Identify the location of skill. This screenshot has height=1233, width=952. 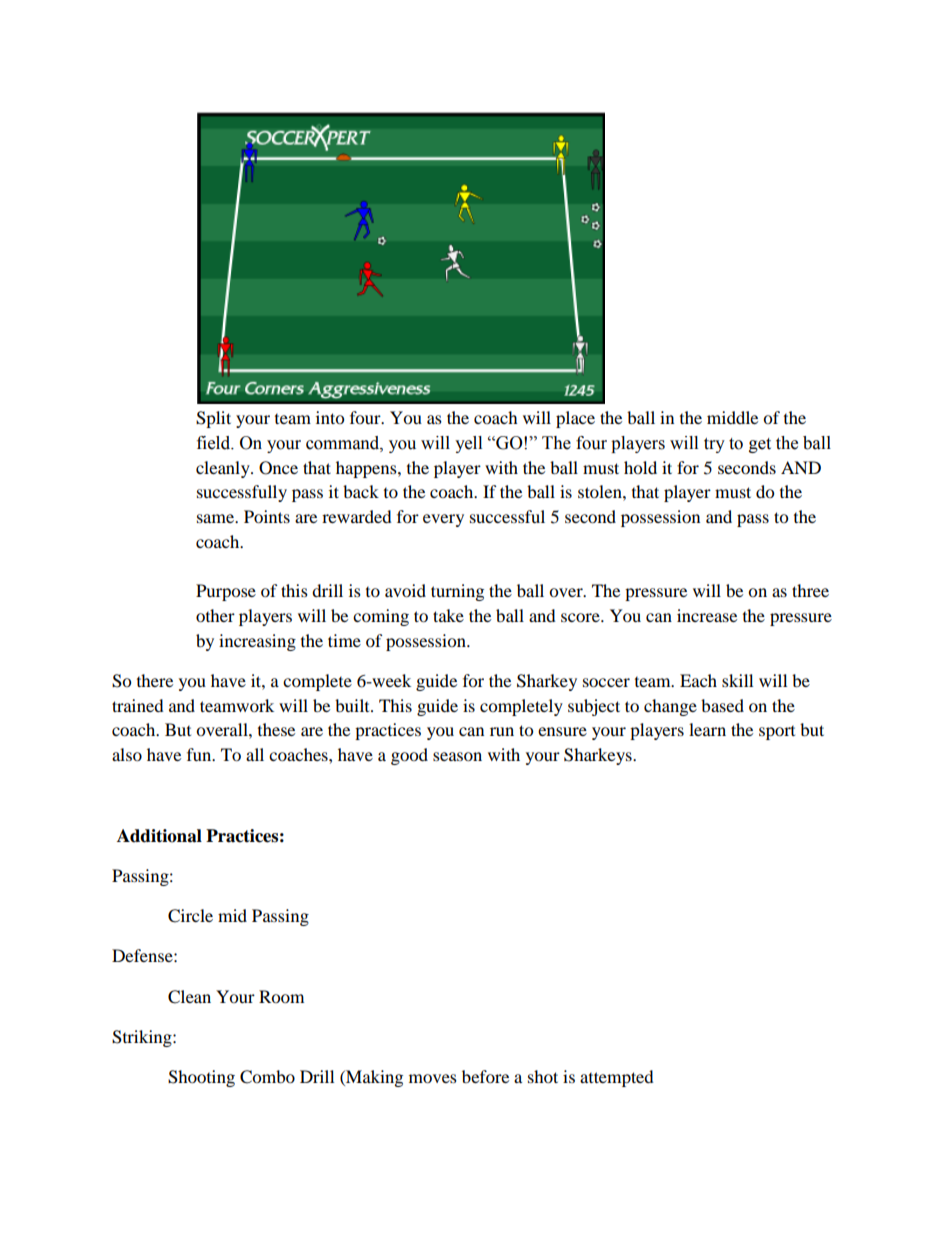
(737, 680).
